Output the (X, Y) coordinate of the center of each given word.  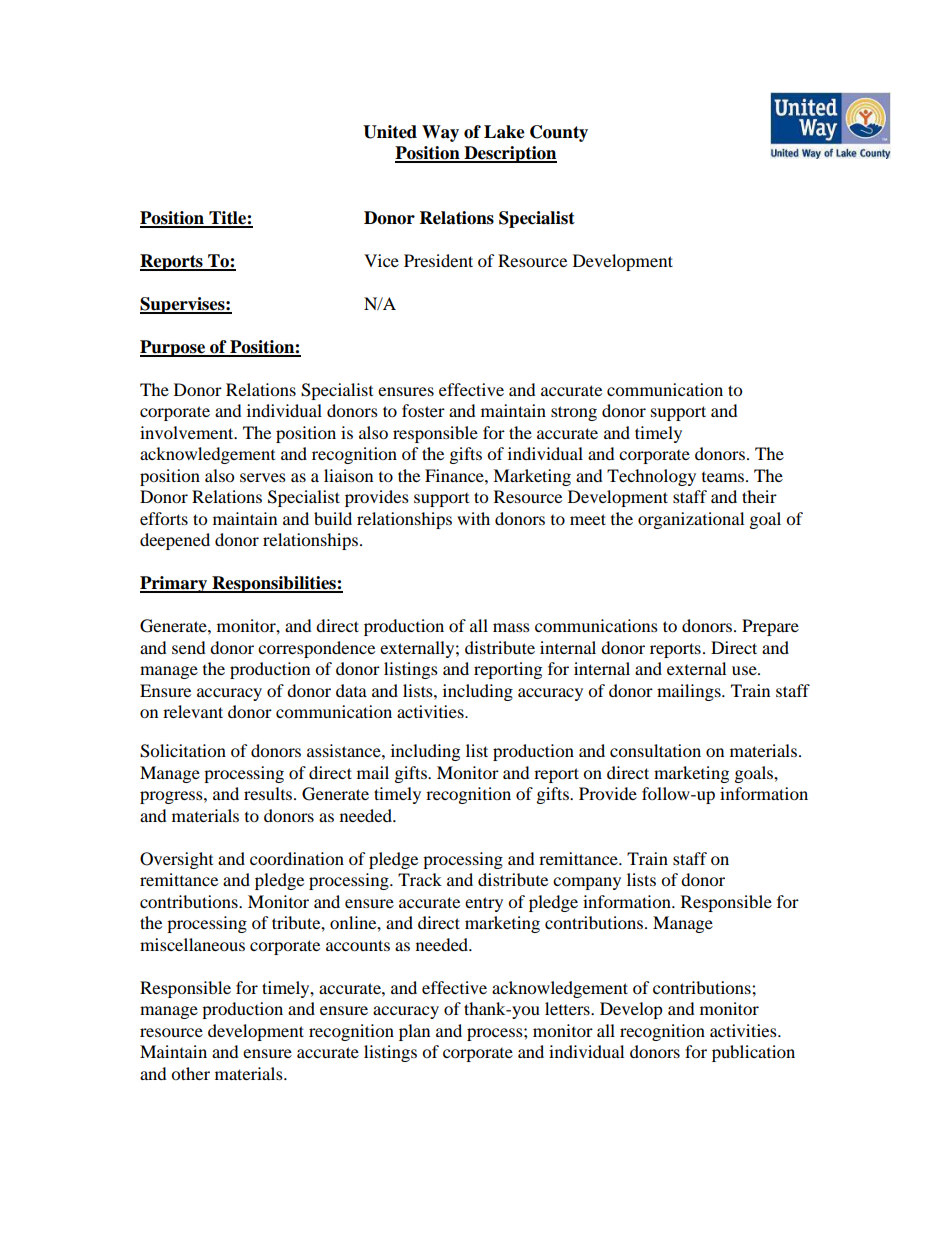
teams (724, 477)
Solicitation (183, 751)
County (559, 133)
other (190, 1073)
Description (509, 154)
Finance (455, 475)
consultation (655, 750)
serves (263, 477)
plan (414, 1032)
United (390, 132)
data (351, 690)
